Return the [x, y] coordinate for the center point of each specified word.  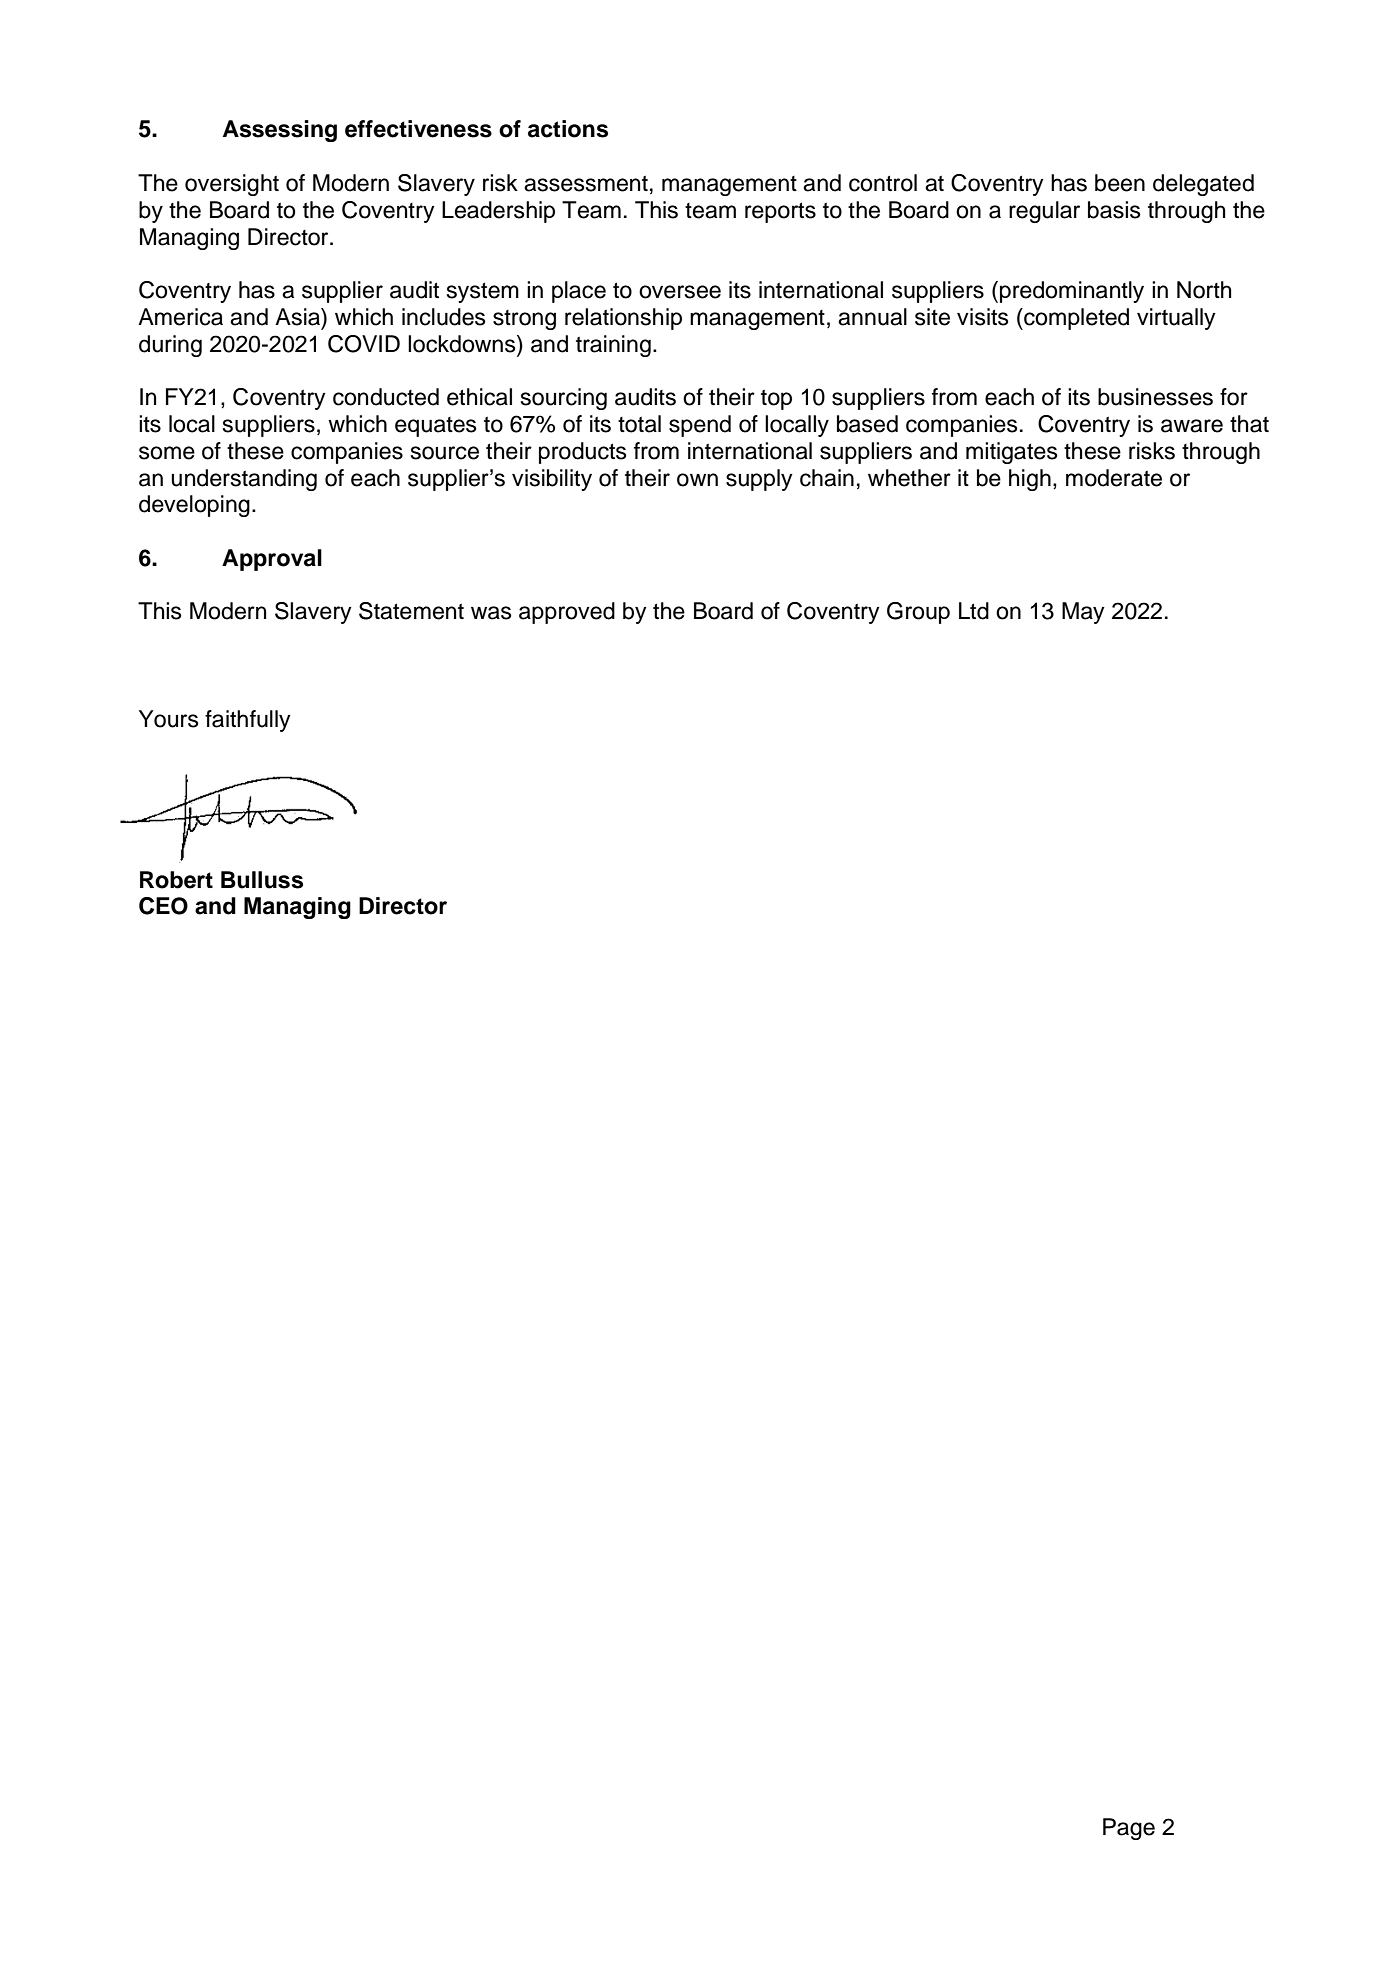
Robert [176, 880]
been [1120, 183]
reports [780, 212]
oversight [232, 185]
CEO [163, 906]
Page [1129, 1829]
